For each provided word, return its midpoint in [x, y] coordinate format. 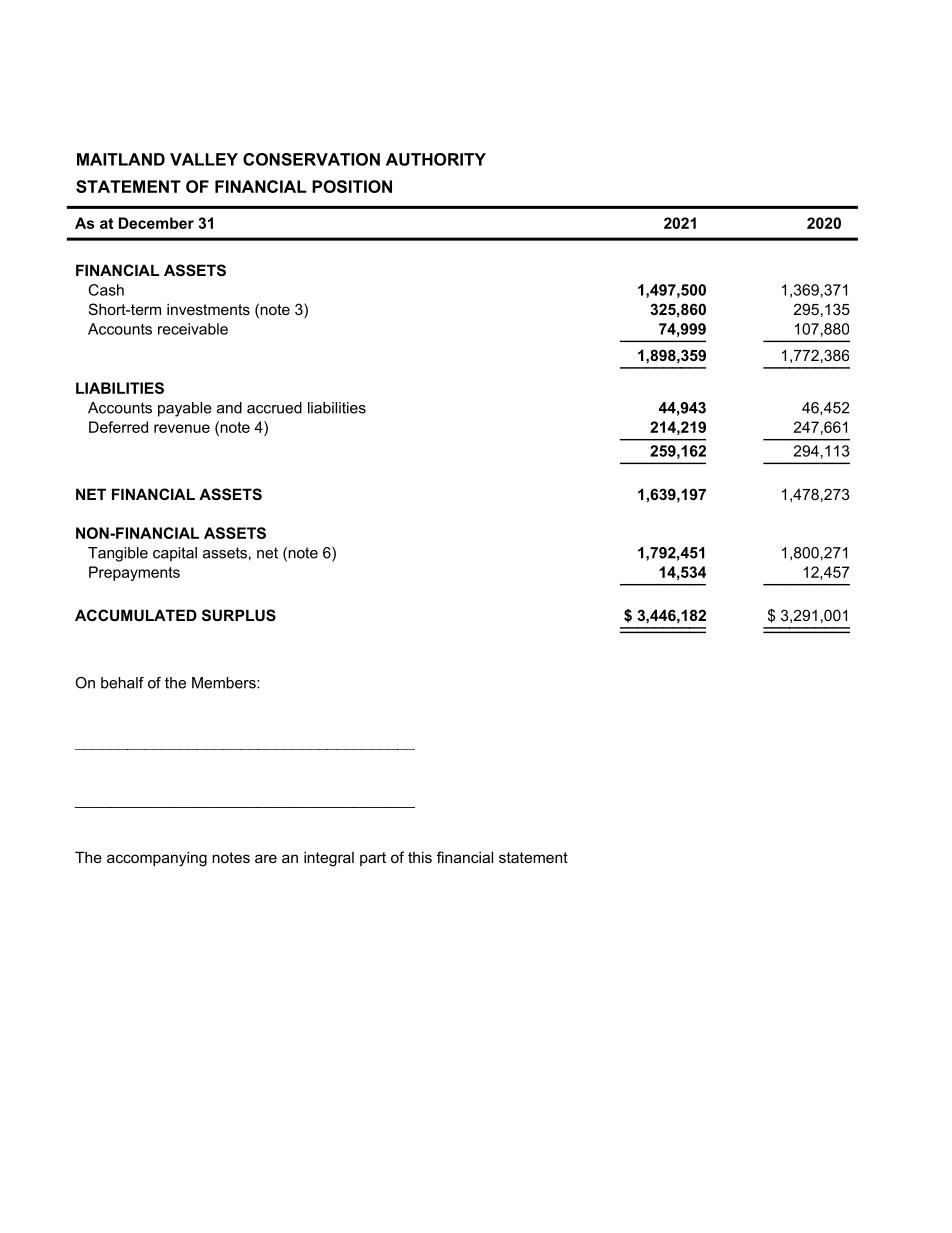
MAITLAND [121, 159]
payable [185, 409]
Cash [106, 290]
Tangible [118, 554]
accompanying [157, 859]
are [266, 858]
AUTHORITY [436, 159]
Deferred [118, 427]
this [420, 857]
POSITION [352, 186]
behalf [122, 683]
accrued [274, 408]
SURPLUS [239, 615]
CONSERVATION [311, 159]
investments [208, 309]
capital [175, 554]
